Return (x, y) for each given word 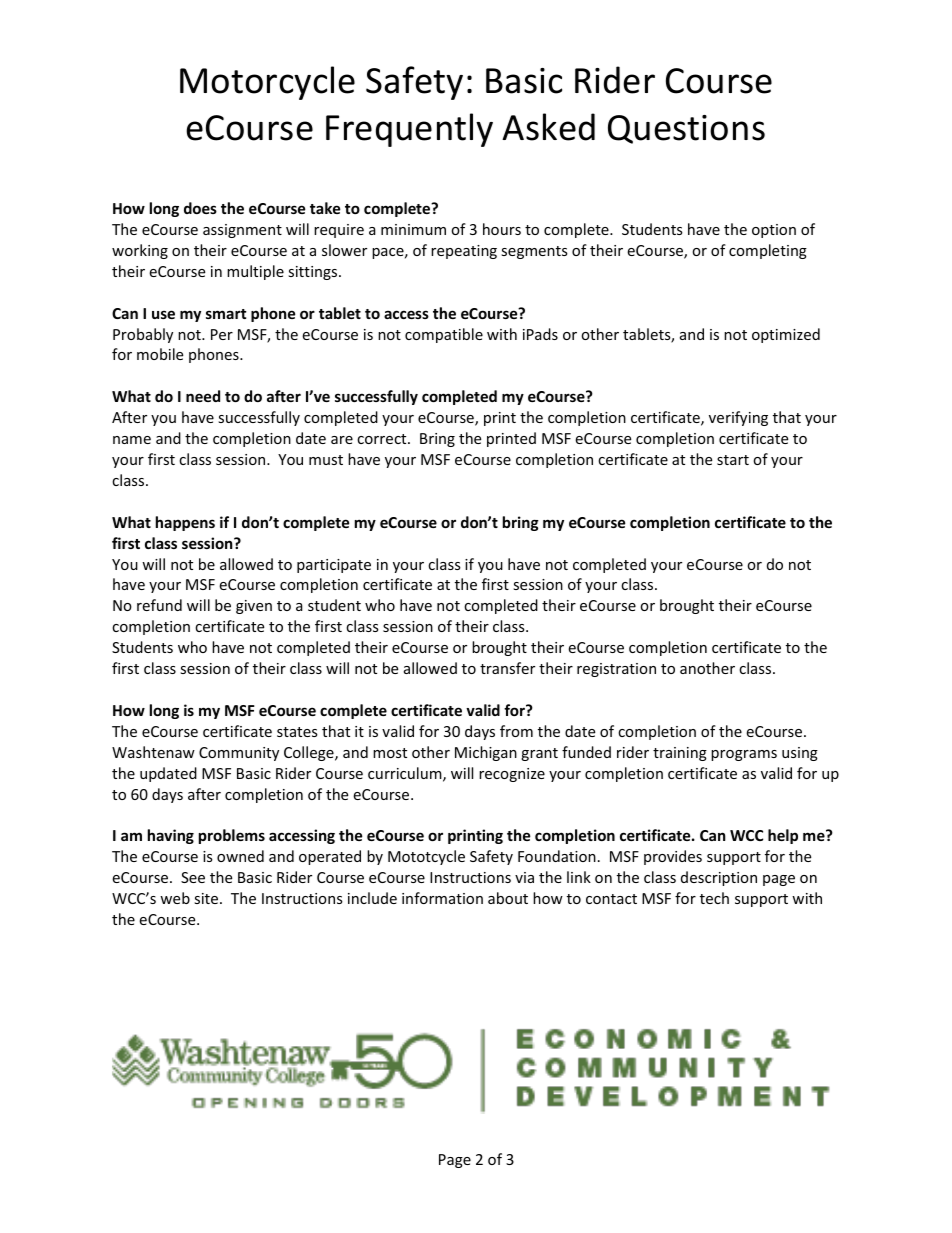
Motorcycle (267, 83)
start (733, 460)
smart (226, 314)
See (193, 877)
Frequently (409, 130)
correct (383, 439)
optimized (786, 335)
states (297, 732)
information (442, 898)
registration (616, 670)
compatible (444, 335)
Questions (686, 129)
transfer (507, 668)
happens (185, 523)
